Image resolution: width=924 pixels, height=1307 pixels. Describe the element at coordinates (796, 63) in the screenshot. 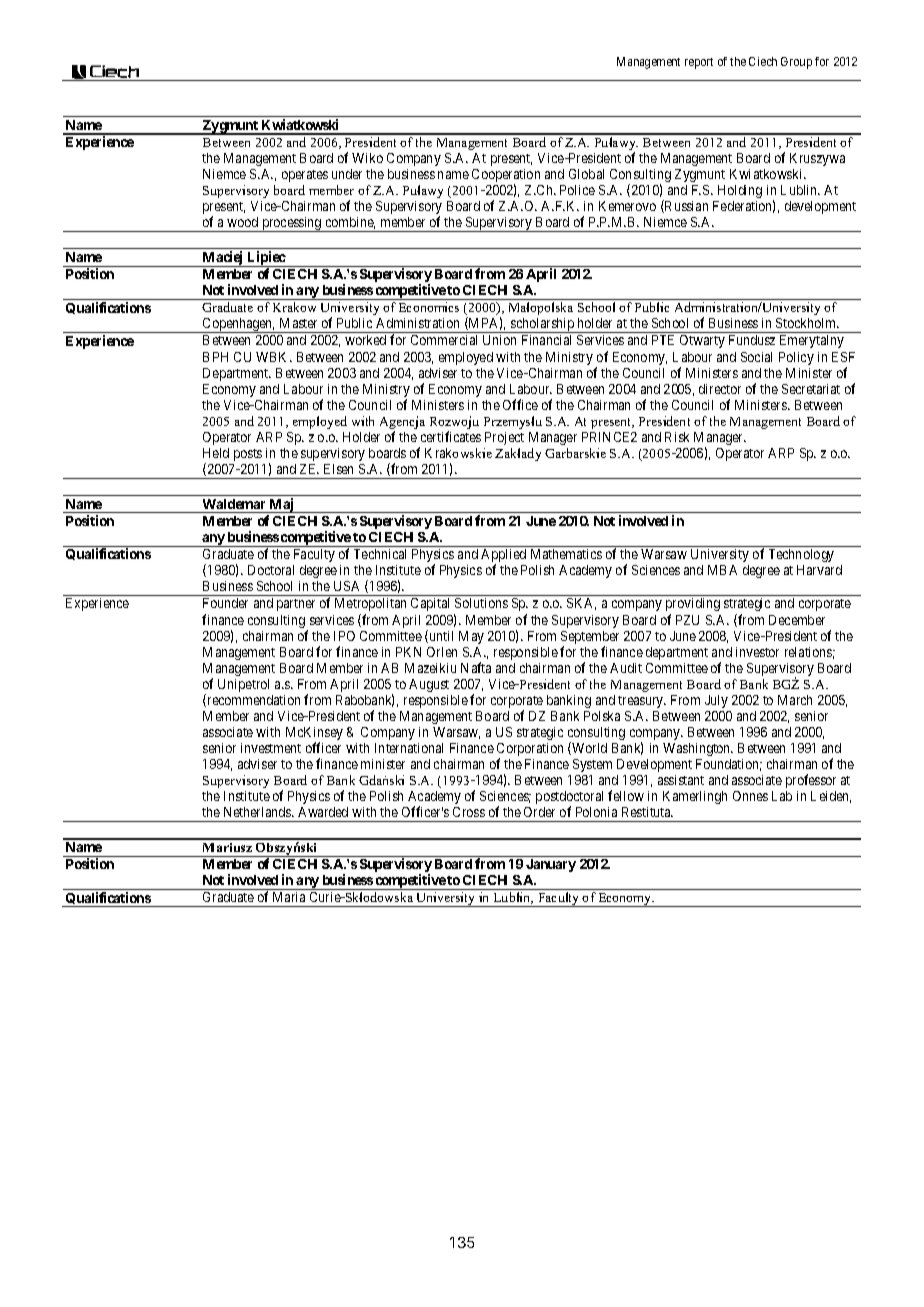

I see `Group` at that location.
